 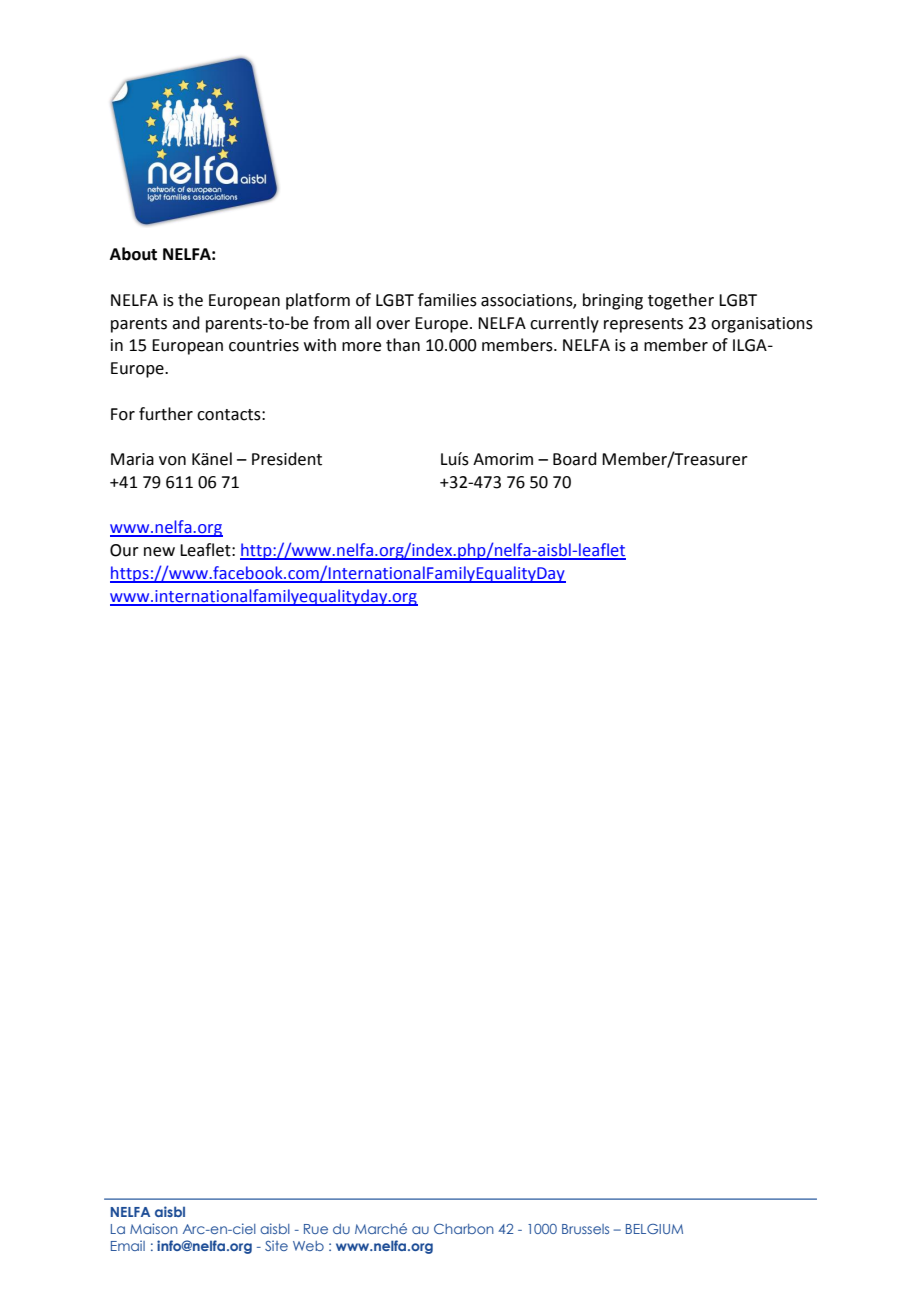 What do you see at coordinates (124, 550) in the document?
I see `Our` at bounding box center [124, 550].
